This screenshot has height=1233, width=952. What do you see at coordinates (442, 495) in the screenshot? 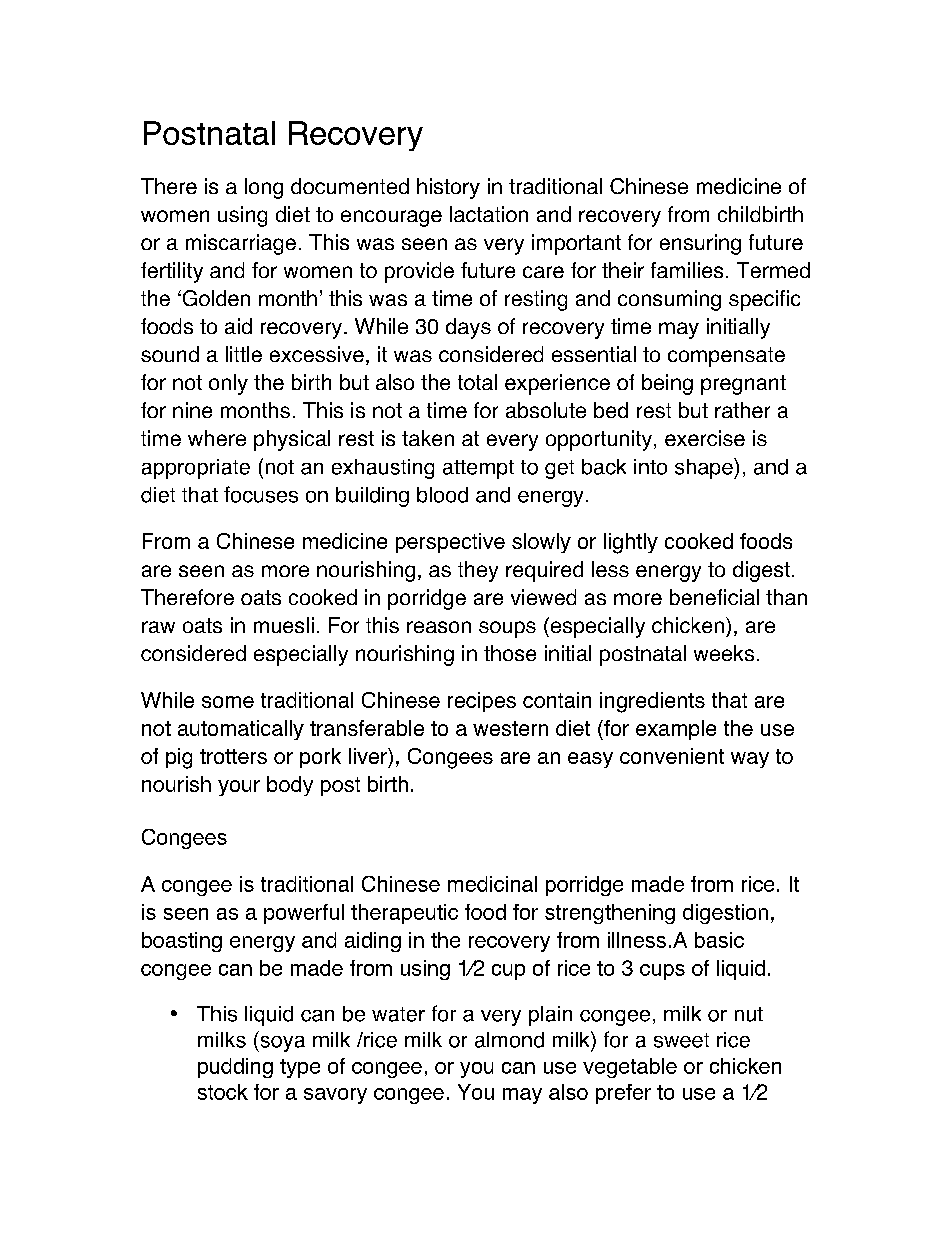
I see `blood` at bounding box center [442, 495].
